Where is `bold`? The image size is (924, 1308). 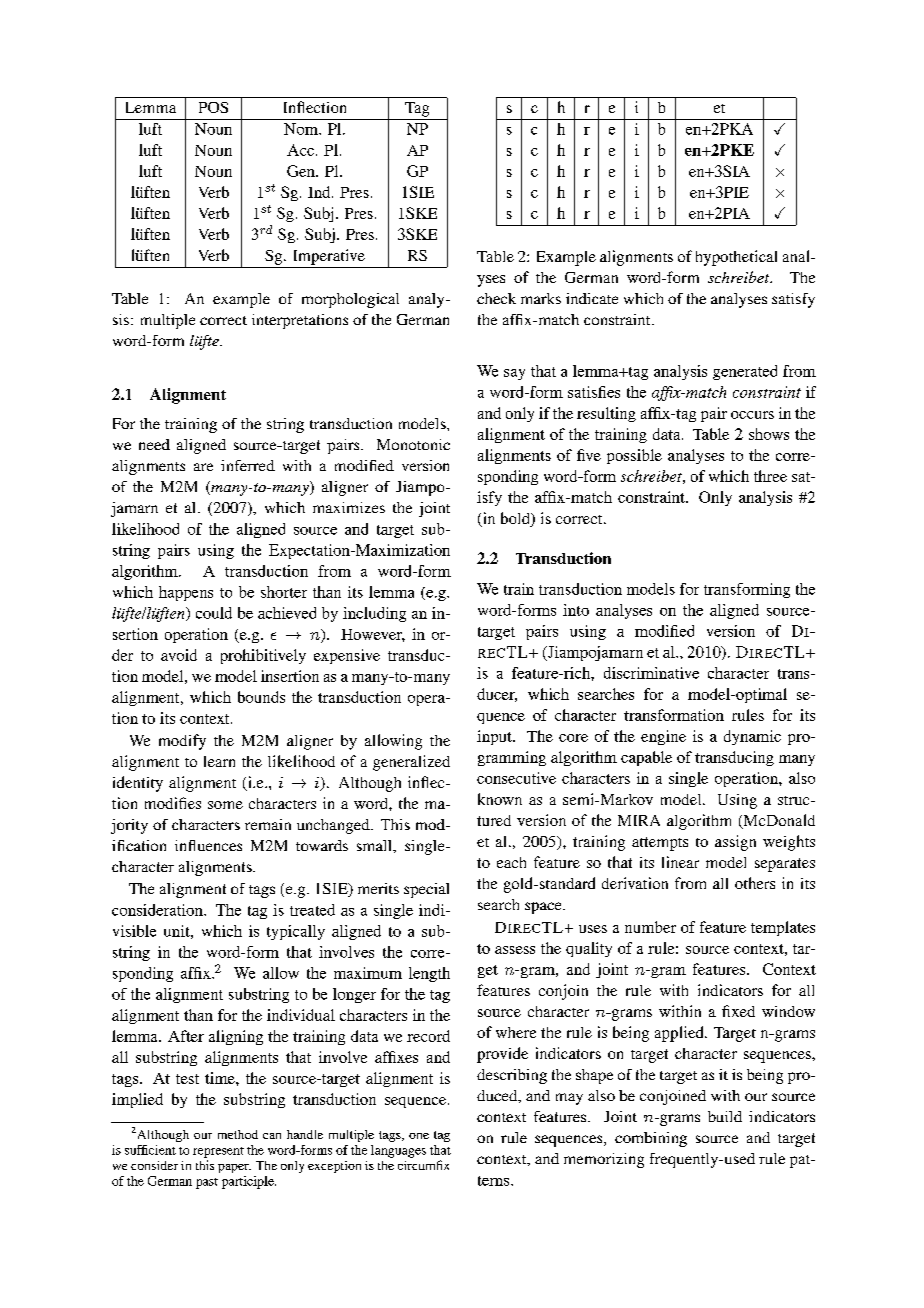
bold is located at coordinates (516, 519).
